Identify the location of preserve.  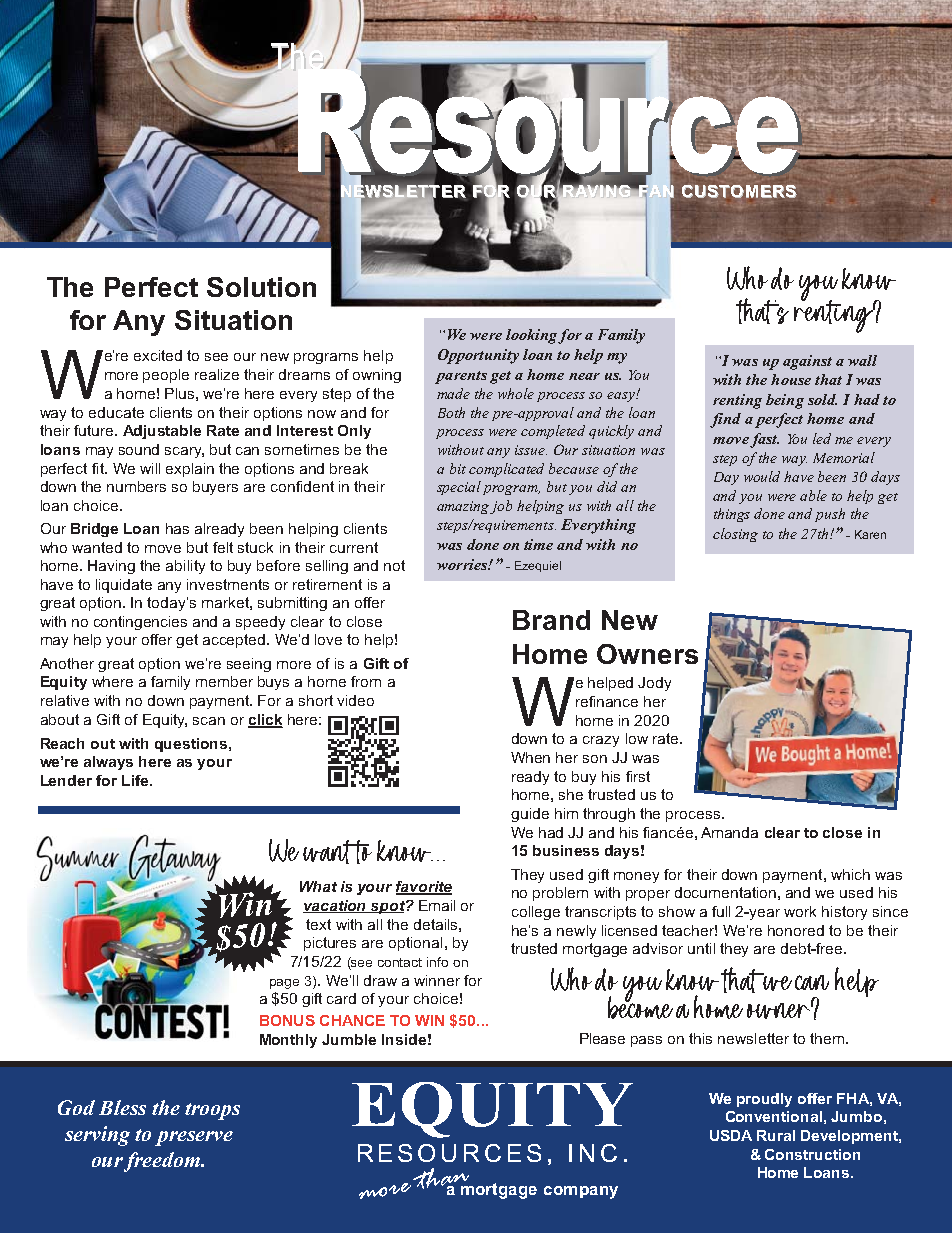
(194, 1138).
